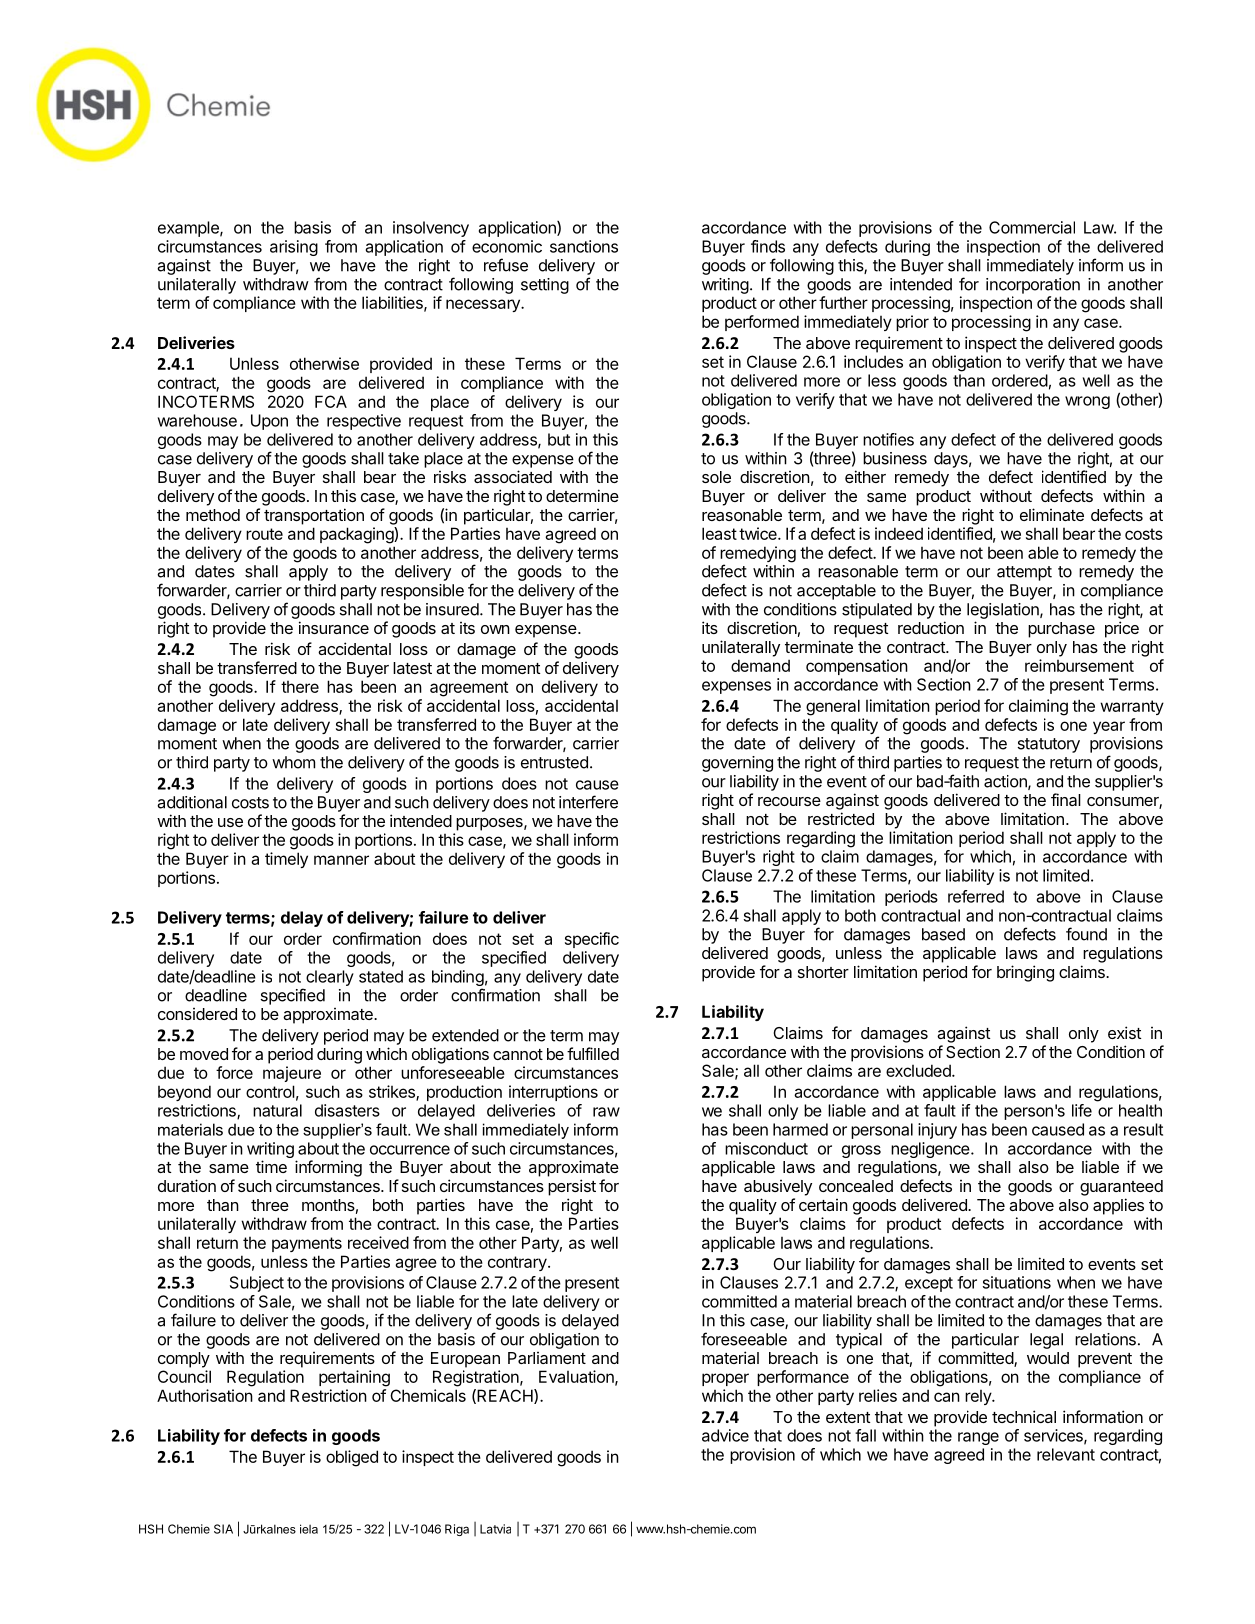 This screenshot has height=1624, width=1255. What do you see at coordinates (1024, 573) in the screenshot?
I see `attempt` at bounding box center [1024, 573].
